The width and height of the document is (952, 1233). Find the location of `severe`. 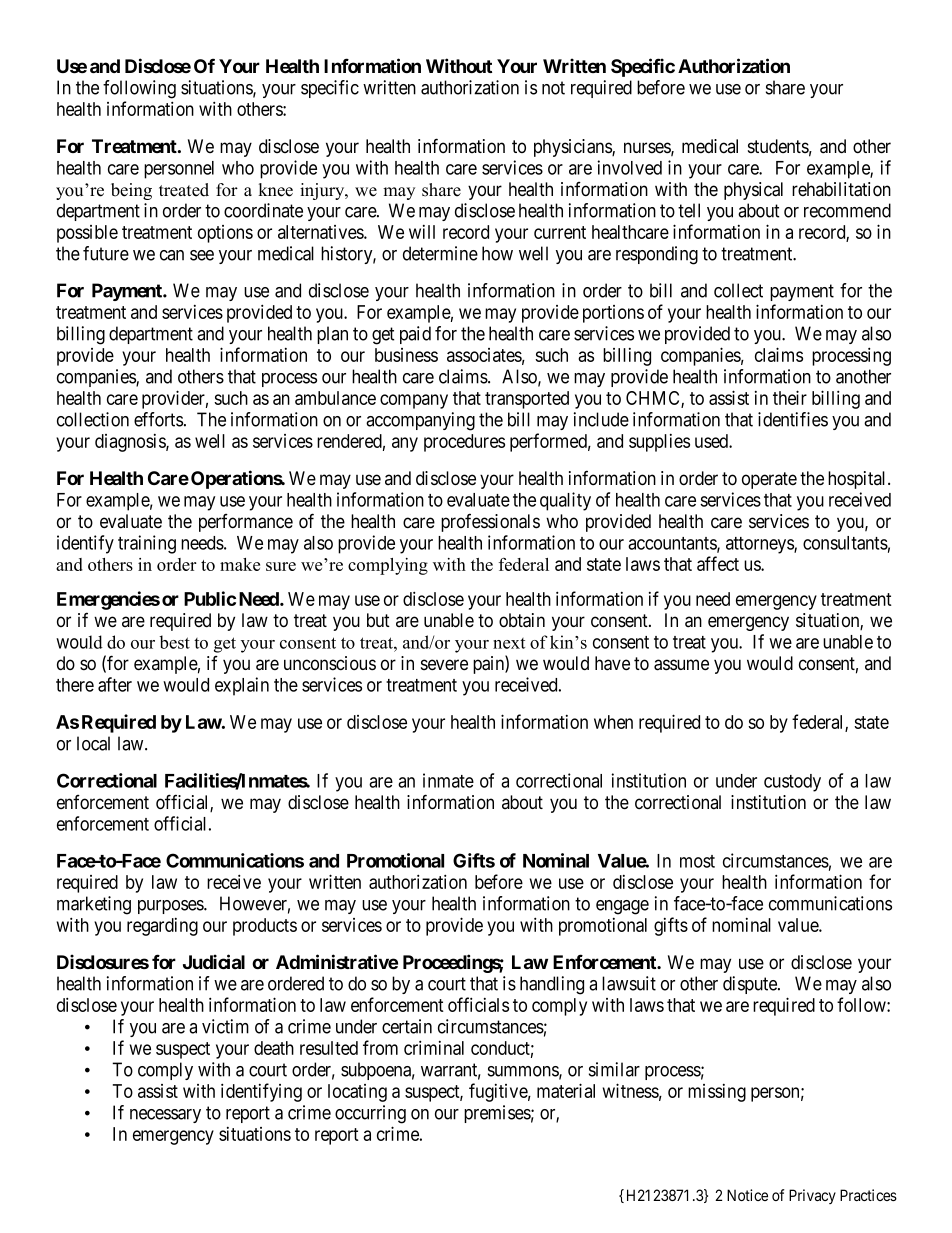

severe is located at coordinates (444, 665).
